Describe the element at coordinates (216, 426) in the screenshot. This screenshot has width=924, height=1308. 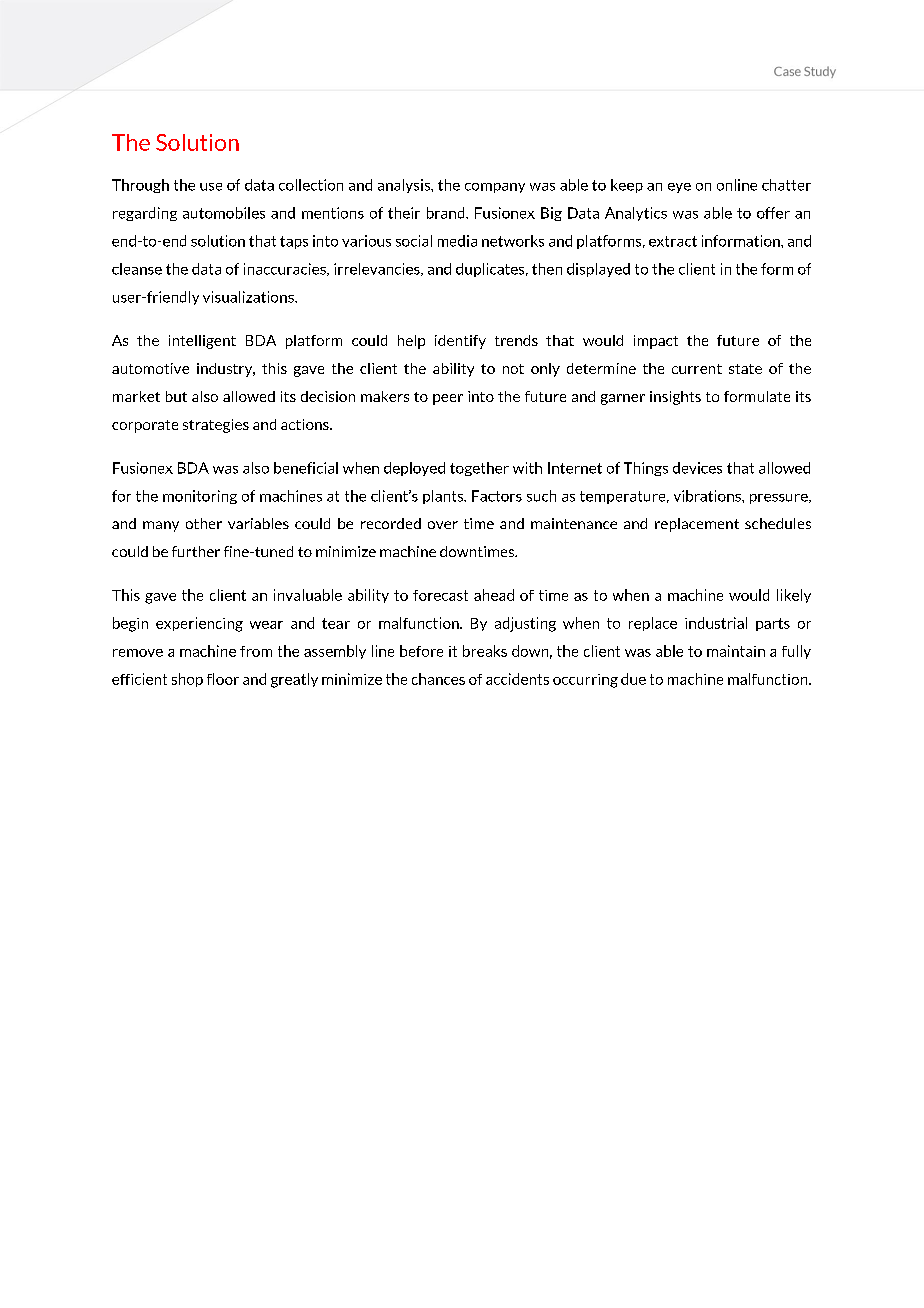
I see `strategies` at that location.
